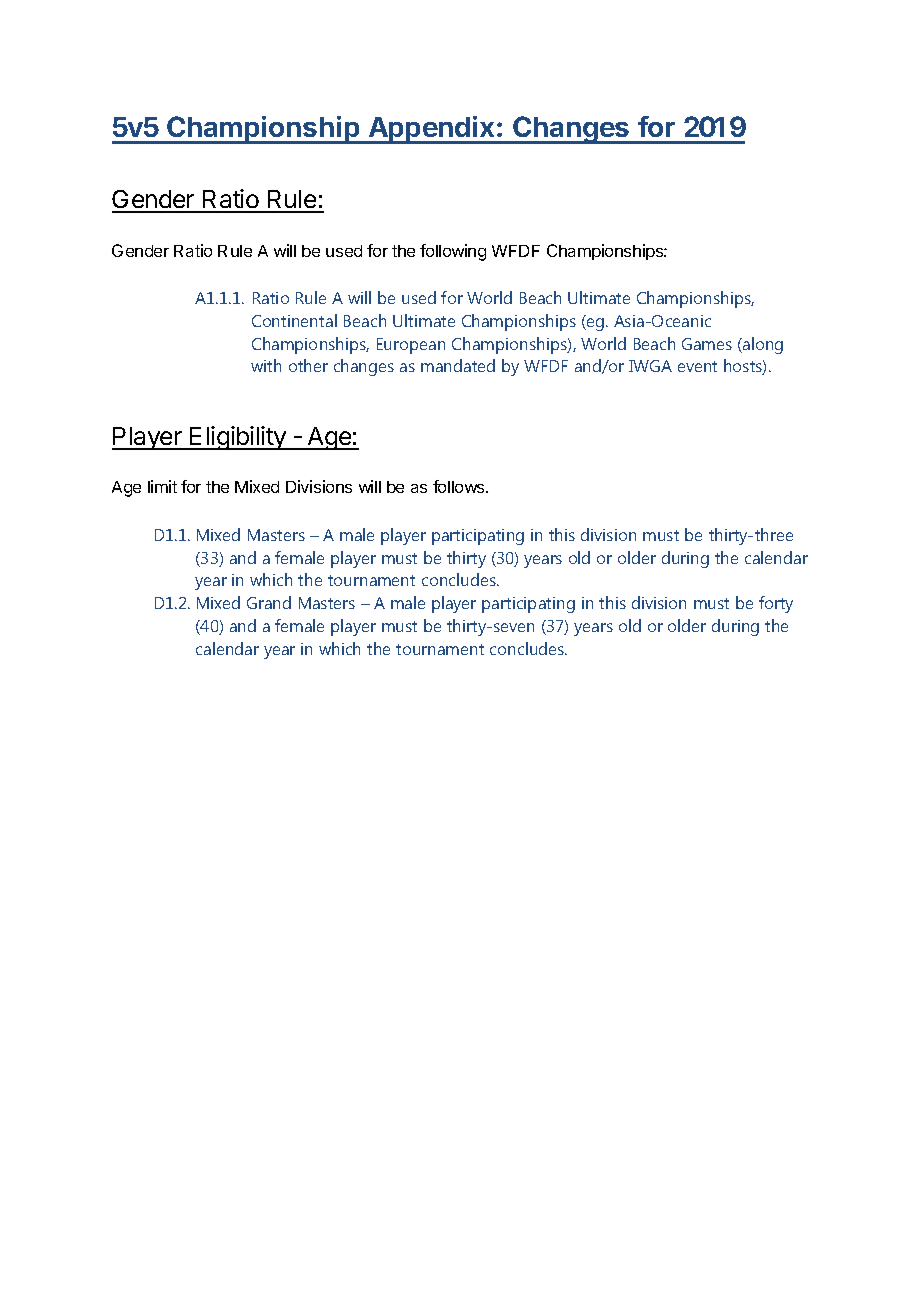 This image has height=1307, width=924. I want to click on Grand, so click(269, 602).
